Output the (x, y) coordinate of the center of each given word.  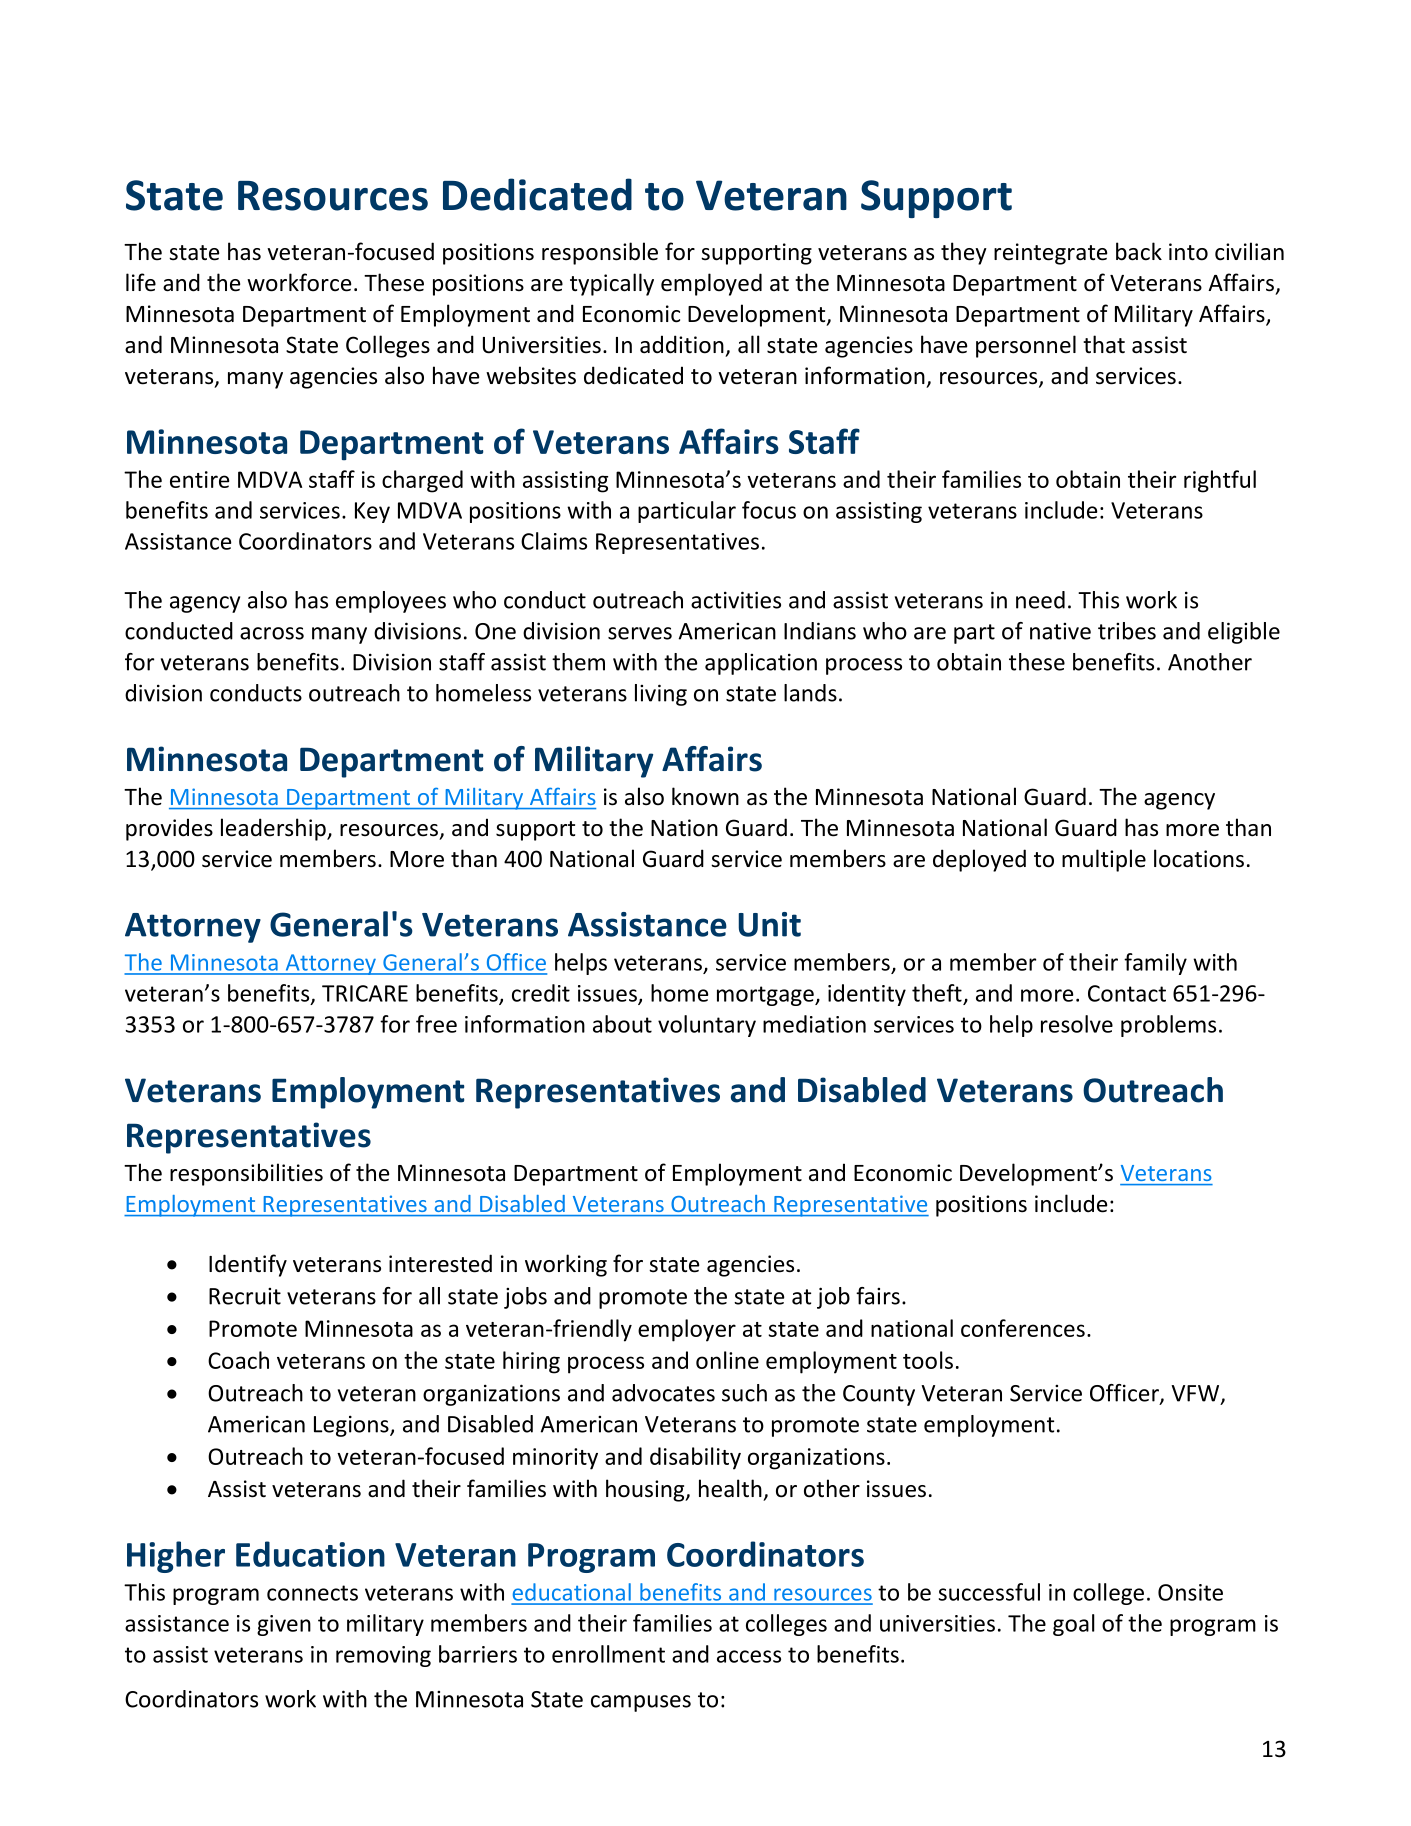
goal (1074, 1625)
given (284, 1625)
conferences (1023, 1328)
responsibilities (246, 1174)
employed (711, 284)
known (705, 796)
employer (687, 1330)
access (749, 1656)
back (1139, 251)
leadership (274, 829)
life (141, 282)
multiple (1104, 860)
